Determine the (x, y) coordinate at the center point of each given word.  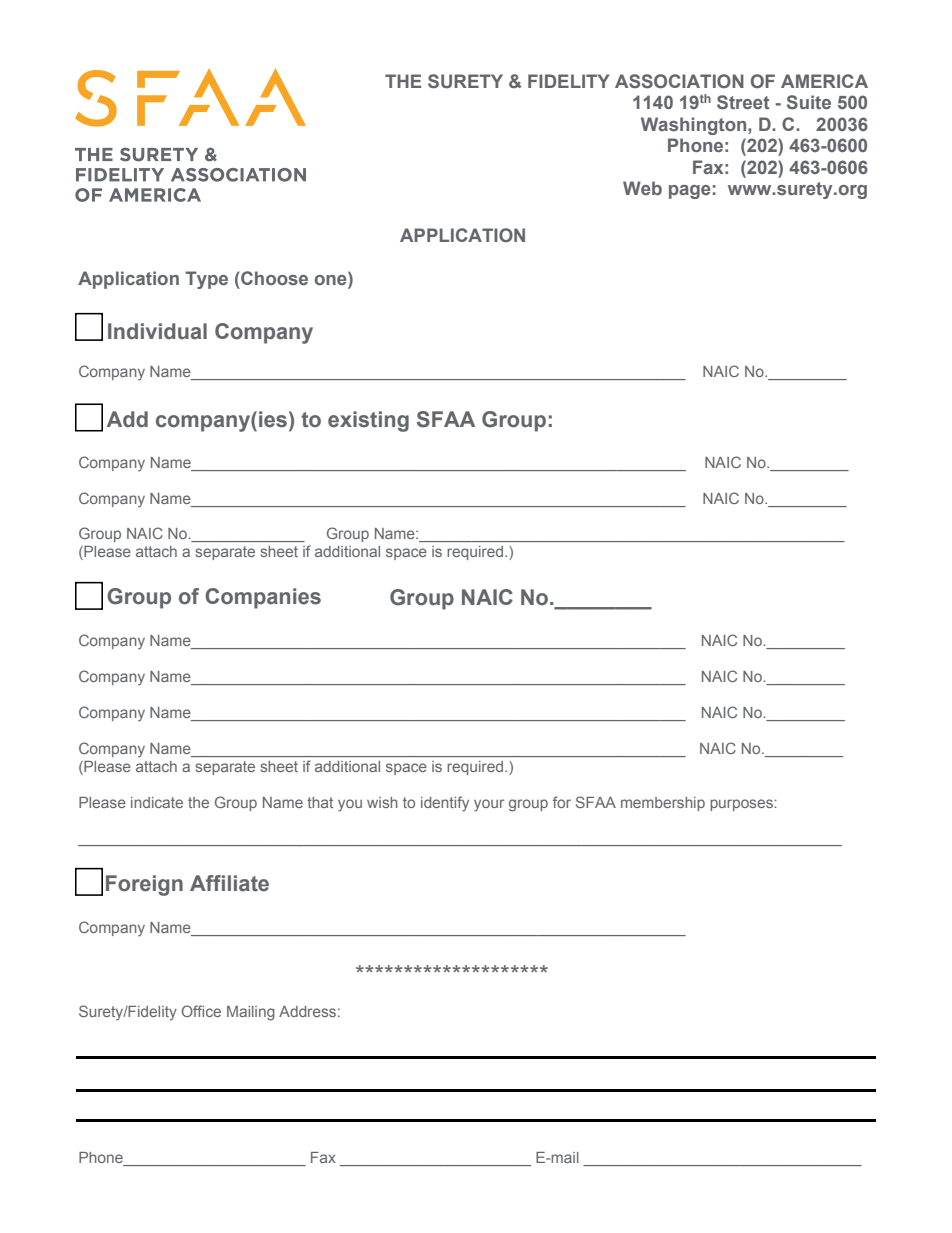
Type (206, 280)
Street (743, 102)
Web (642, 188)
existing (368, 421)
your (489, 805)
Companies (263, 598)
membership (663, 804)
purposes (742, 805)
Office (201, 1011)
